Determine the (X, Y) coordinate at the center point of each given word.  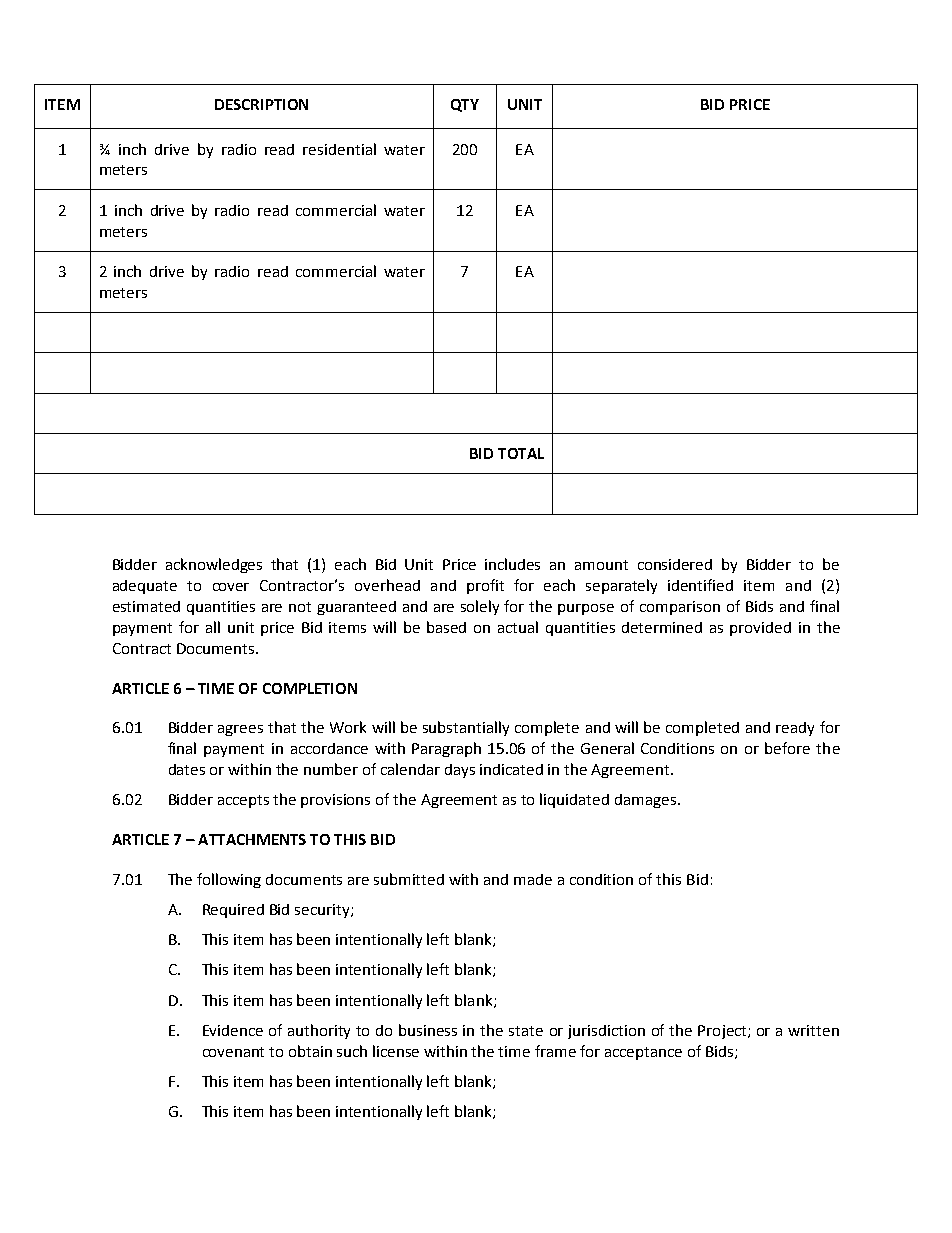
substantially (466, 728)
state (526, 1031)
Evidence (233, 1030)
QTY (465, 105)
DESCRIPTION (261, 104)
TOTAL (521, 453)
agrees (240, 730)
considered (675, 564)
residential (339, 149)
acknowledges (214, 565)
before (787, 748)
